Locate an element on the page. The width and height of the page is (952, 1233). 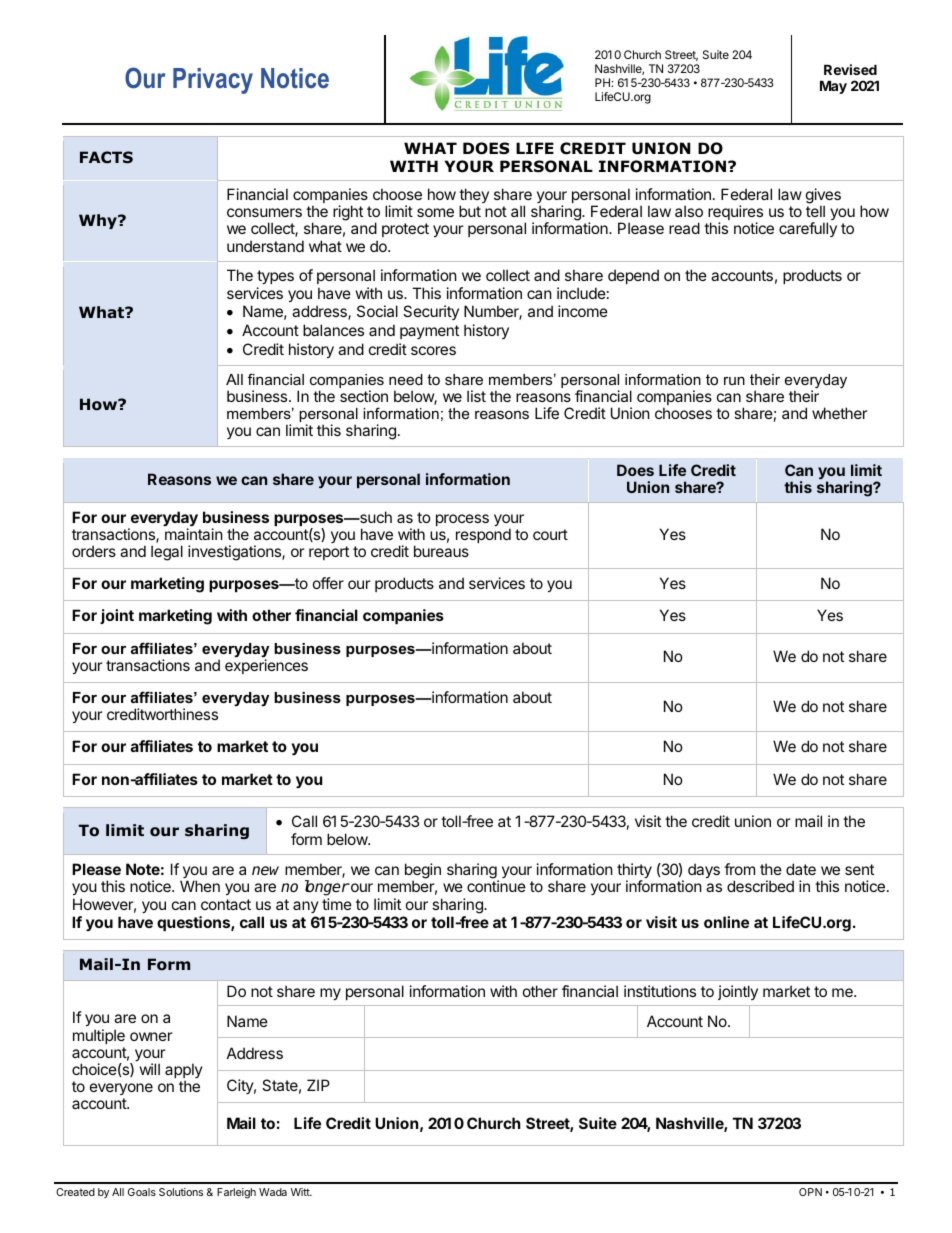
legal is located at coordinates (167, 553).
